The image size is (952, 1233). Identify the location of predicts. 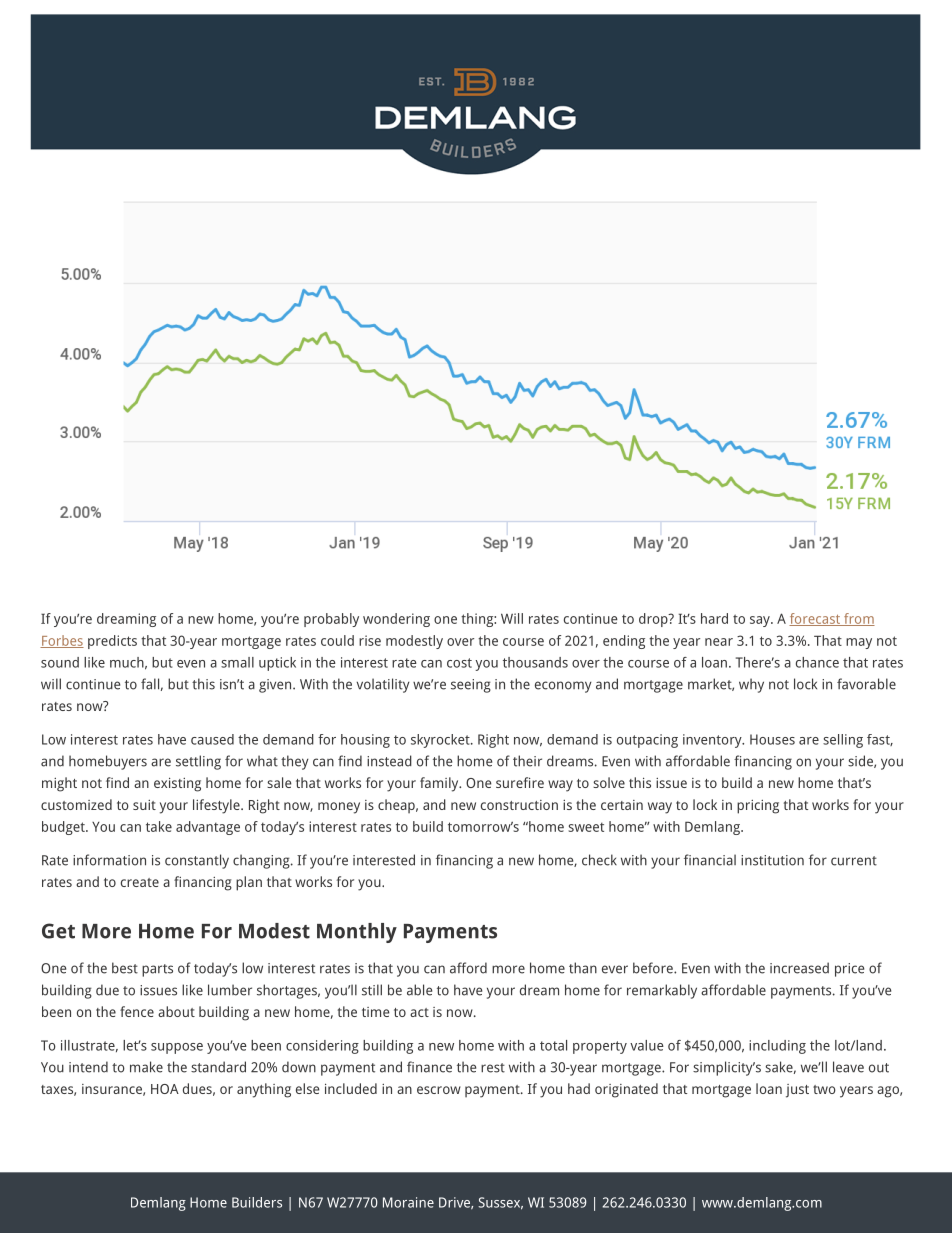
(112, 642).
